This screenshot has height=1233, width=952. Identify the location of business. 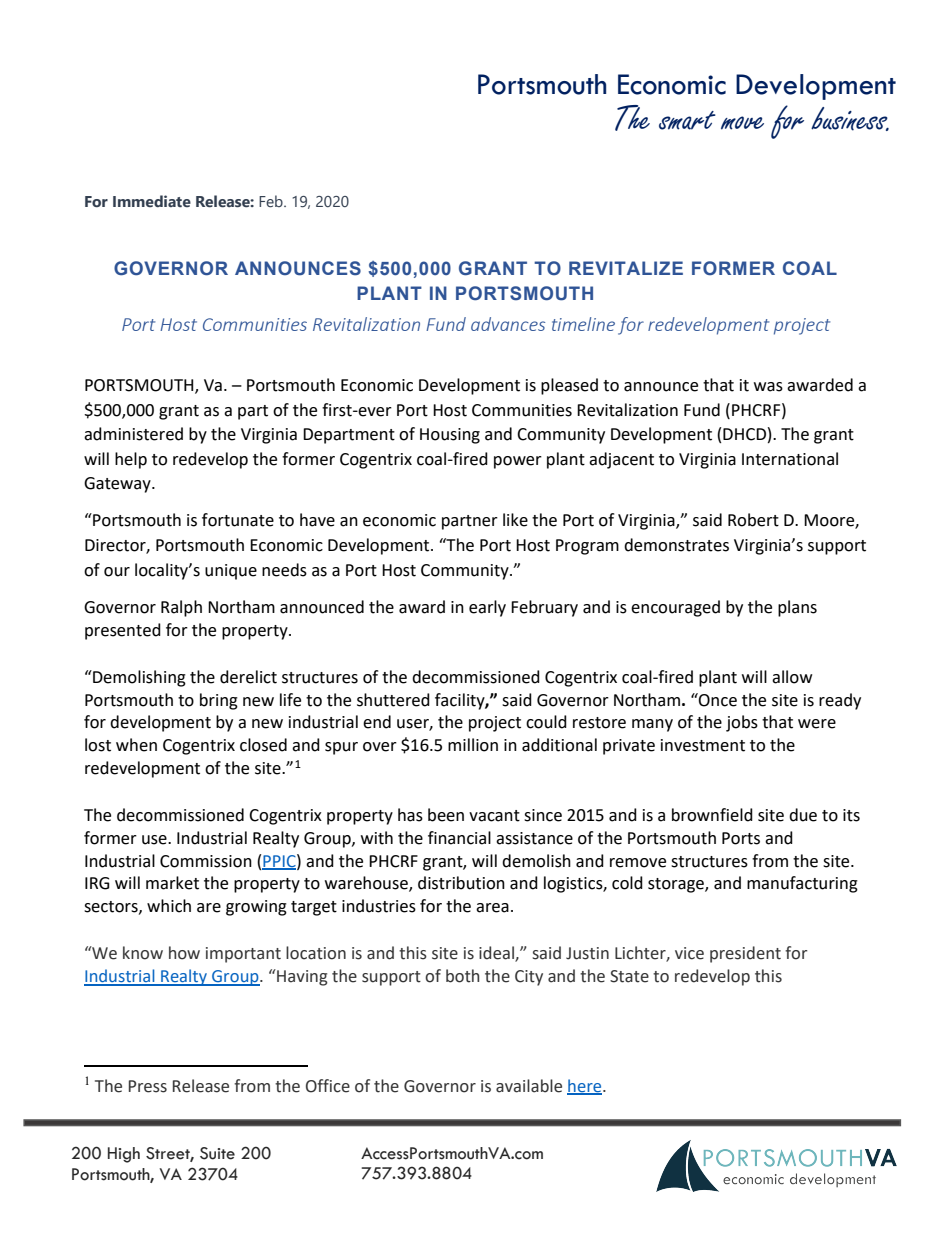
(850, 119).
